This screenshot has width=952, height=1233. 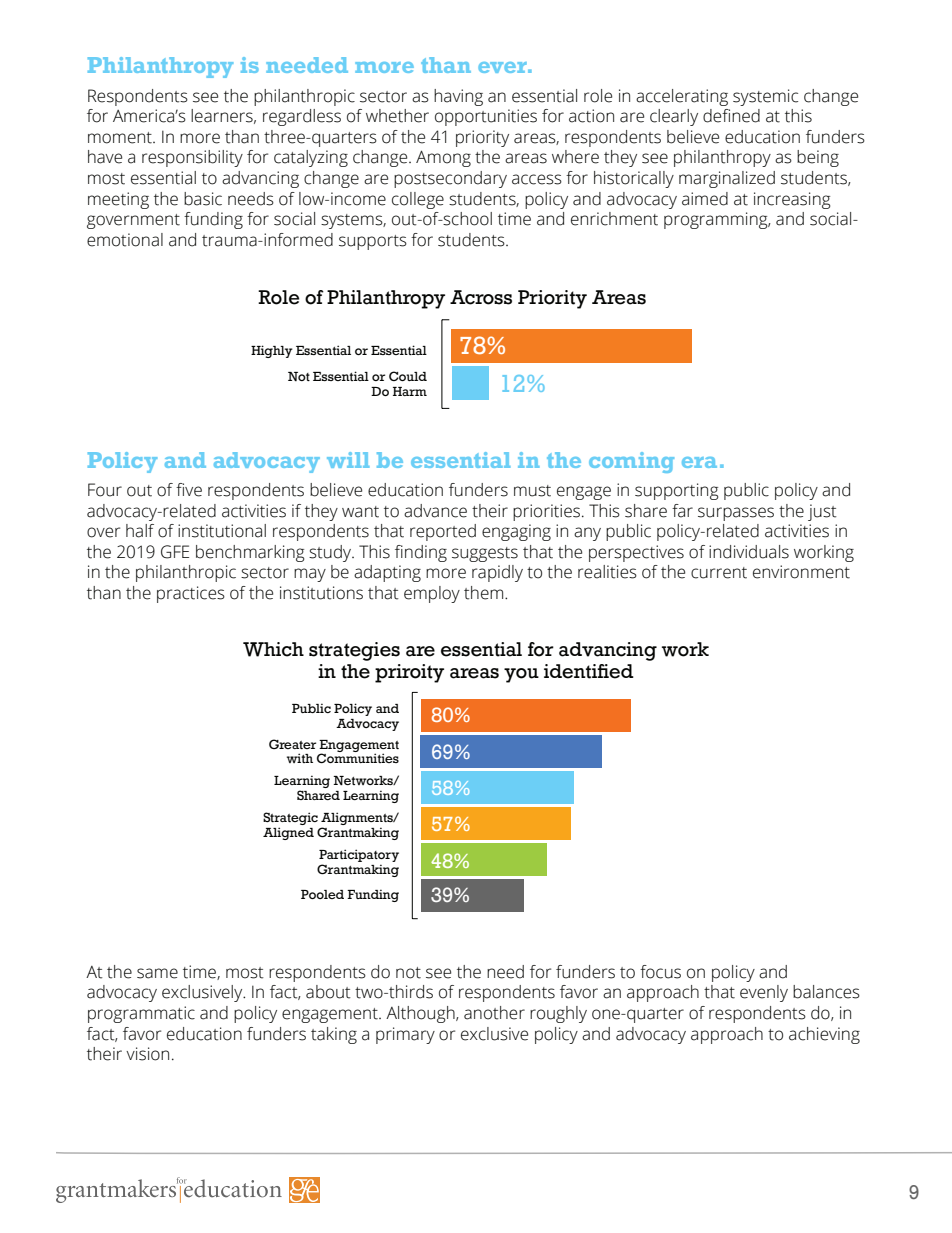 What do you see at coordinates (731, 116) in the screenshot?
I see `defined` at bounding box center [731, 116].
